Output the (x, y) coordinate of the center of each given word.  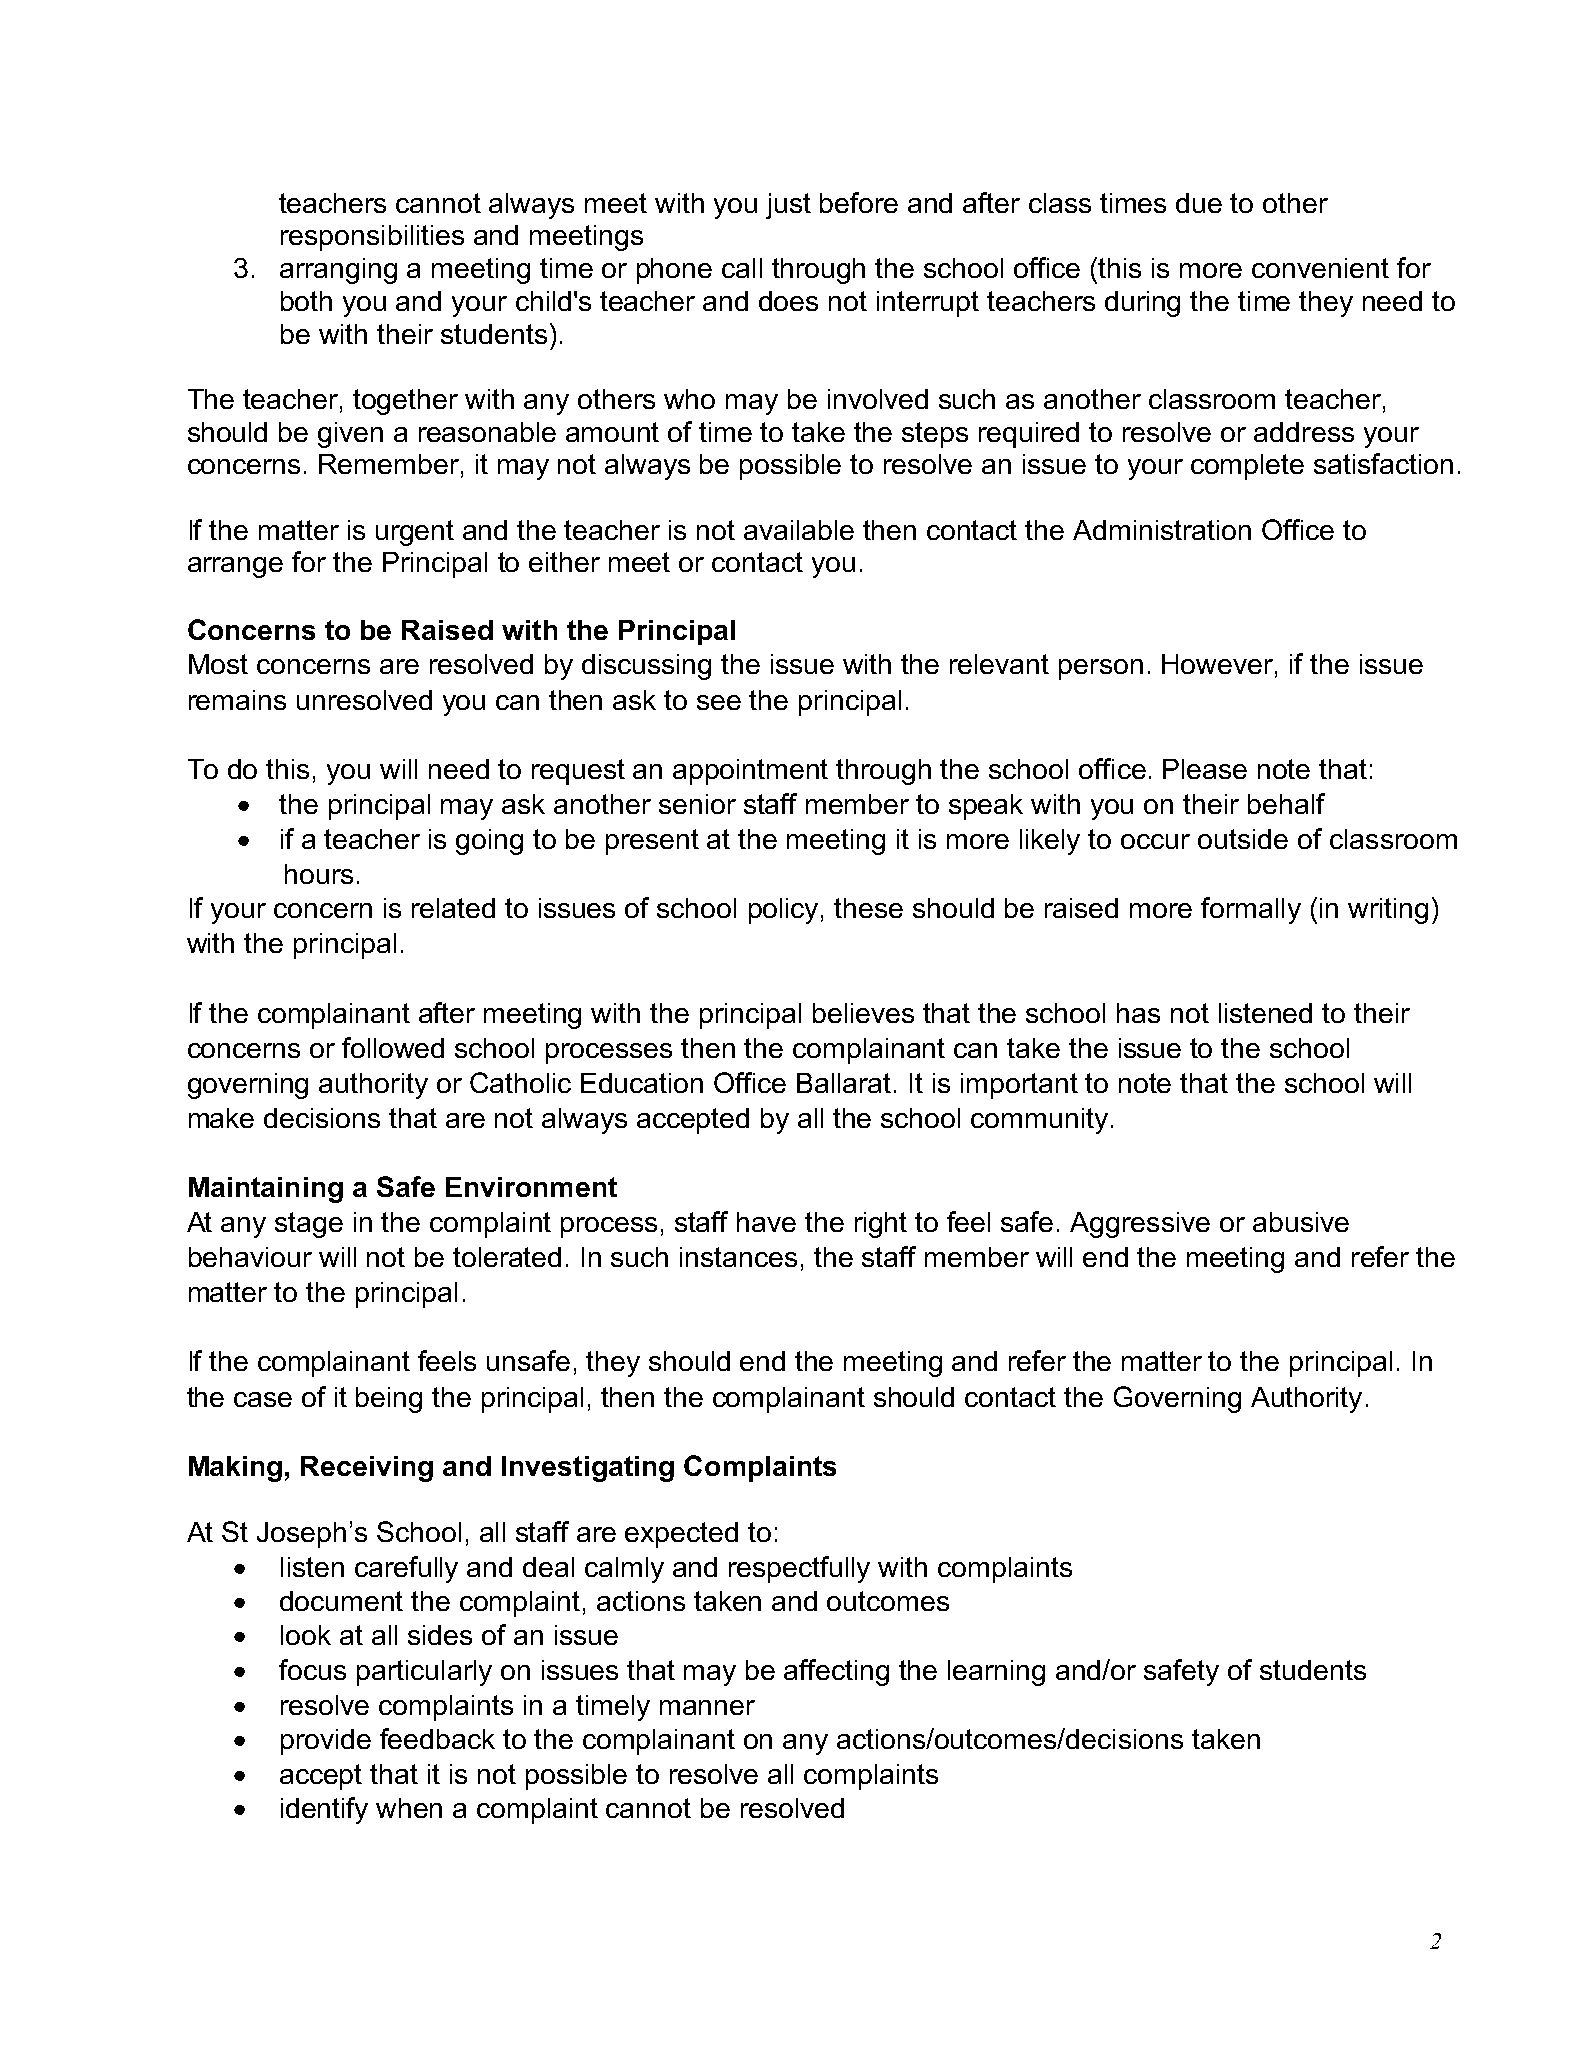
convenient (1320, 268)
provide (326, 1742)
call (742, 268)
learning (996, 1673)
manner (707, 1707)
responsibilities (372, 238)
